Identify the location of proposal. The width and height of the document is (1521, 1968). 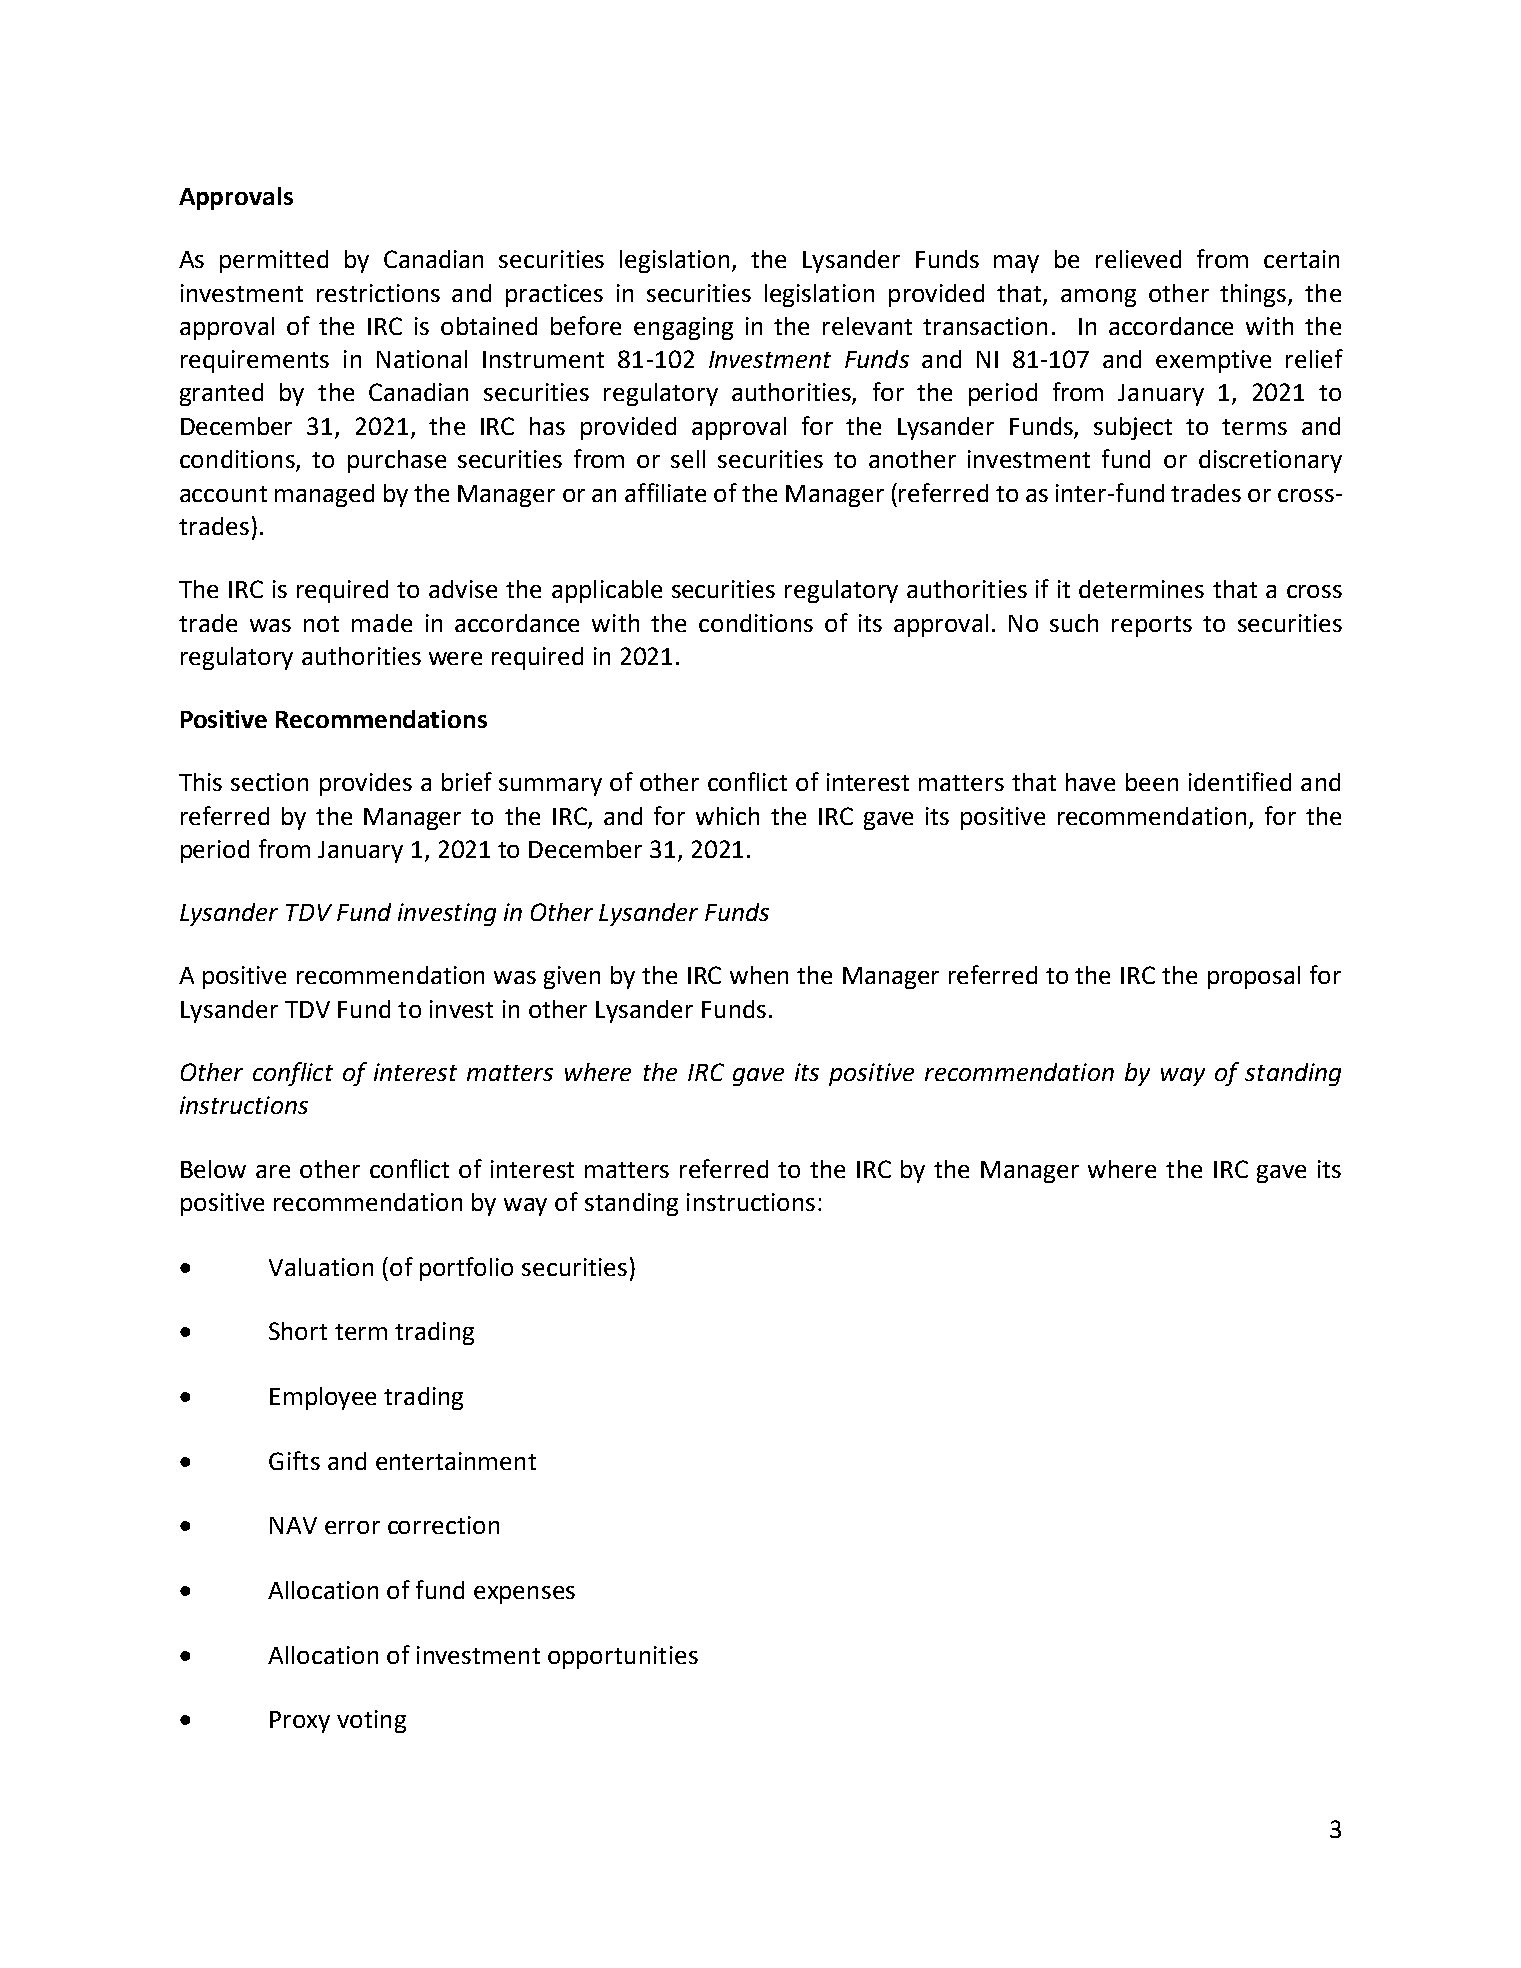
(1254, 977).
